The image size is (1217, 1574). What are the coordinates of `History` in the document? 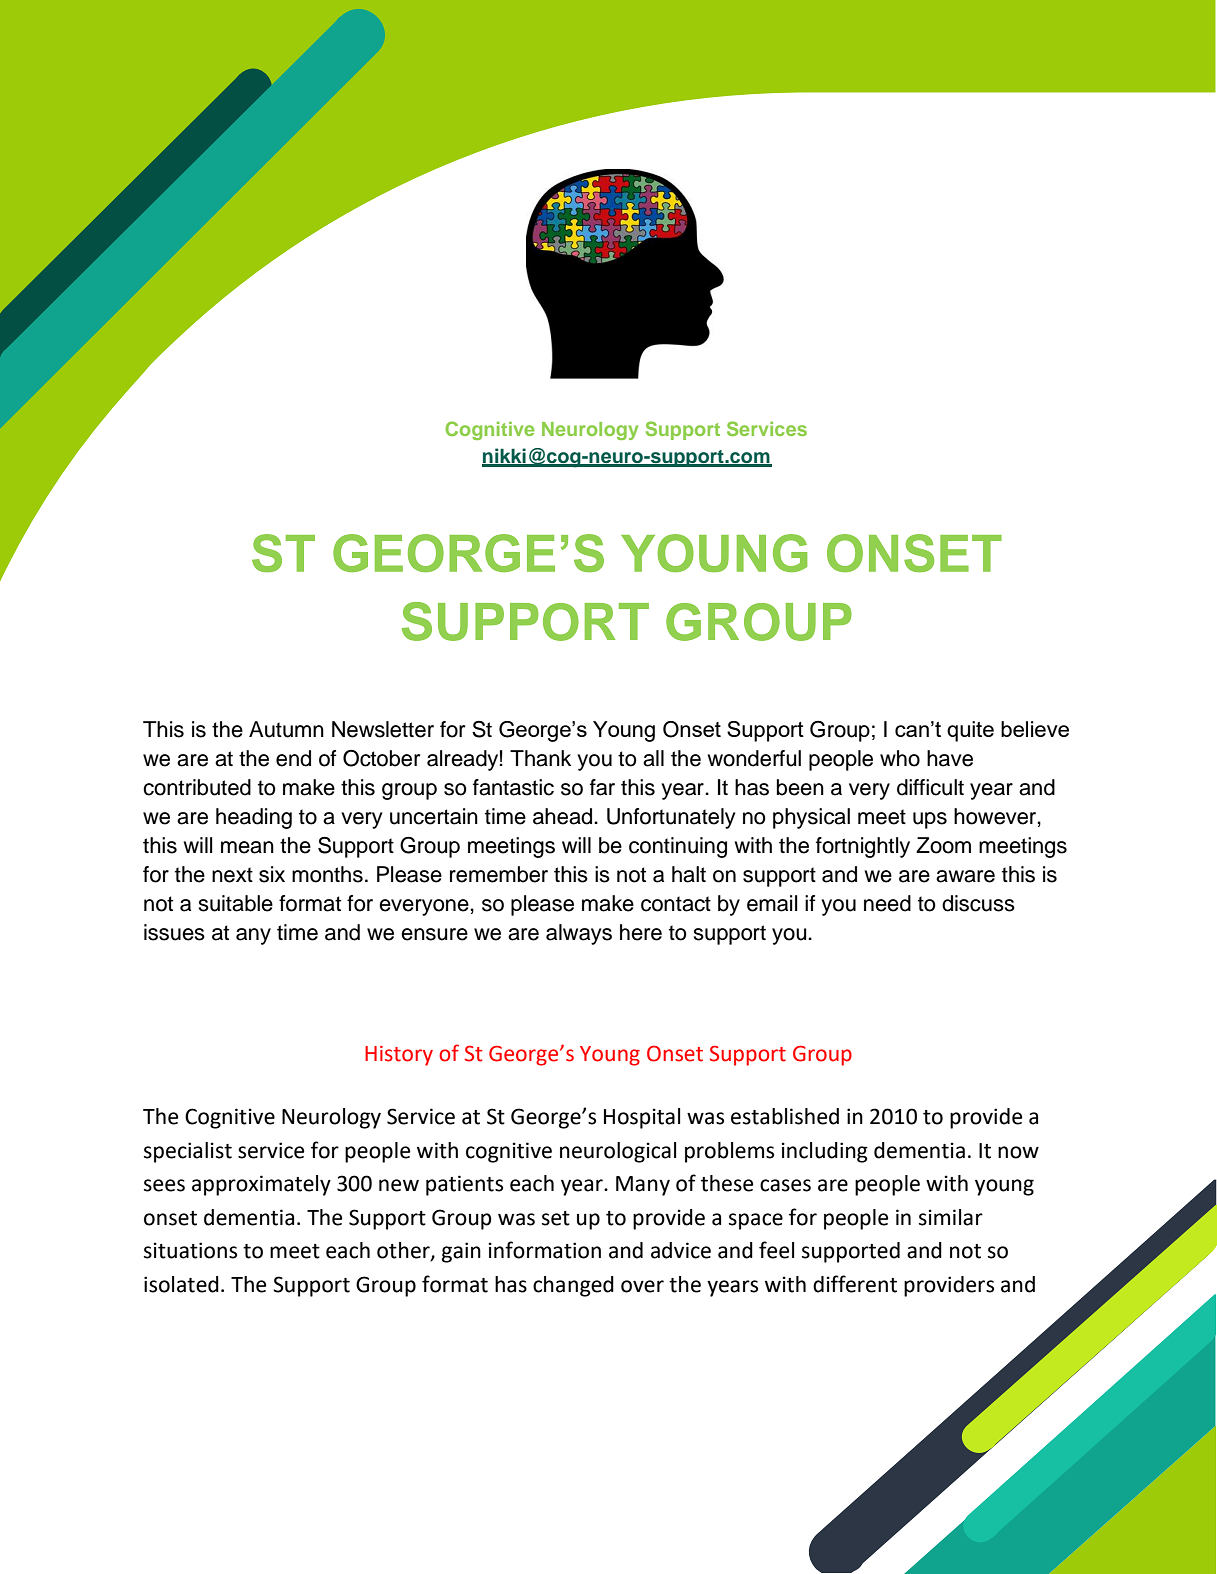 It's located at (399, 1056).
